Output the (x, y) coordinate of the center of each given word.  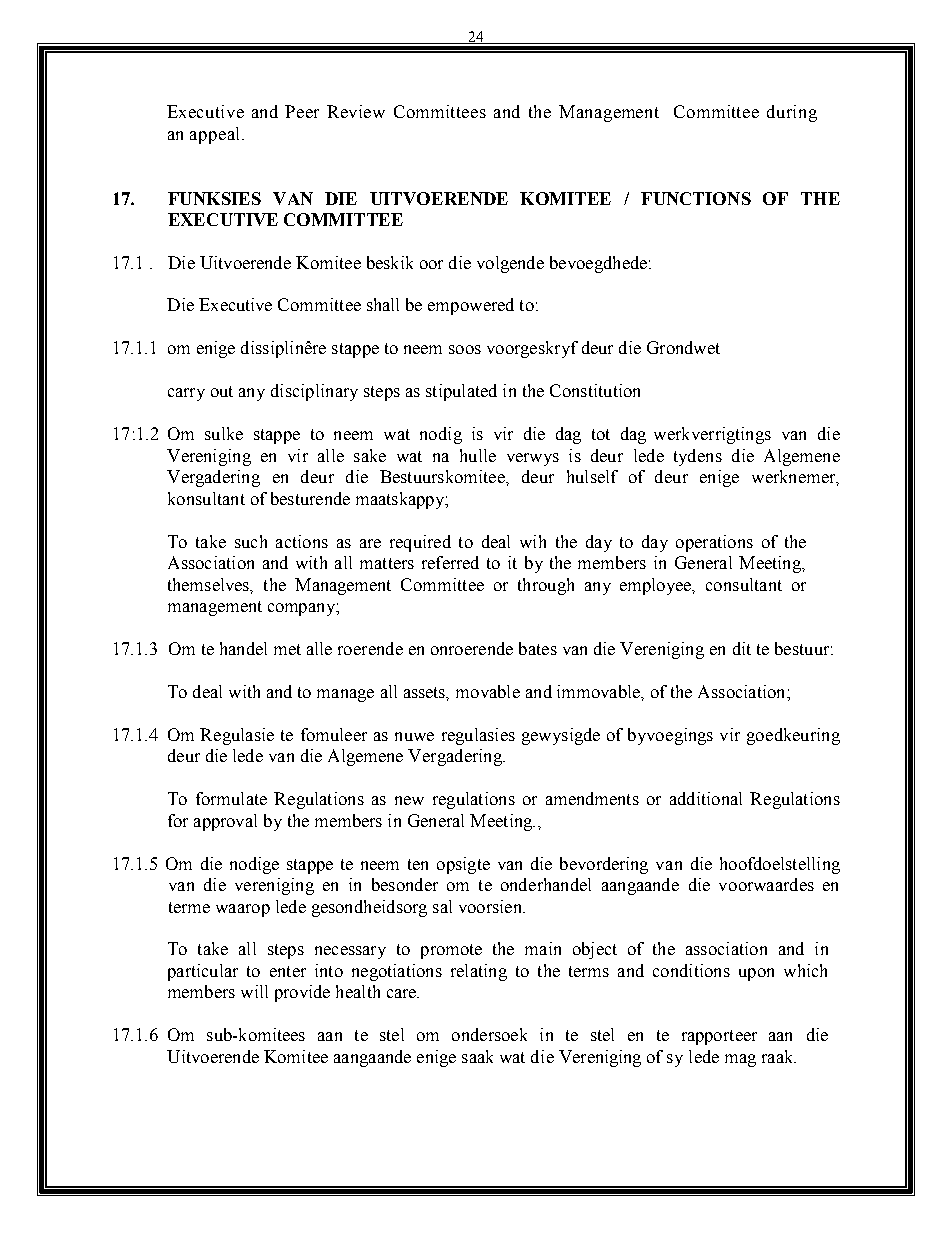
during (792, 113)
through (546, 586)
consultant (744, 584)
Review (356, 111)
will (254, 991)
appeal (216, 135)
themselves (210, 585)
